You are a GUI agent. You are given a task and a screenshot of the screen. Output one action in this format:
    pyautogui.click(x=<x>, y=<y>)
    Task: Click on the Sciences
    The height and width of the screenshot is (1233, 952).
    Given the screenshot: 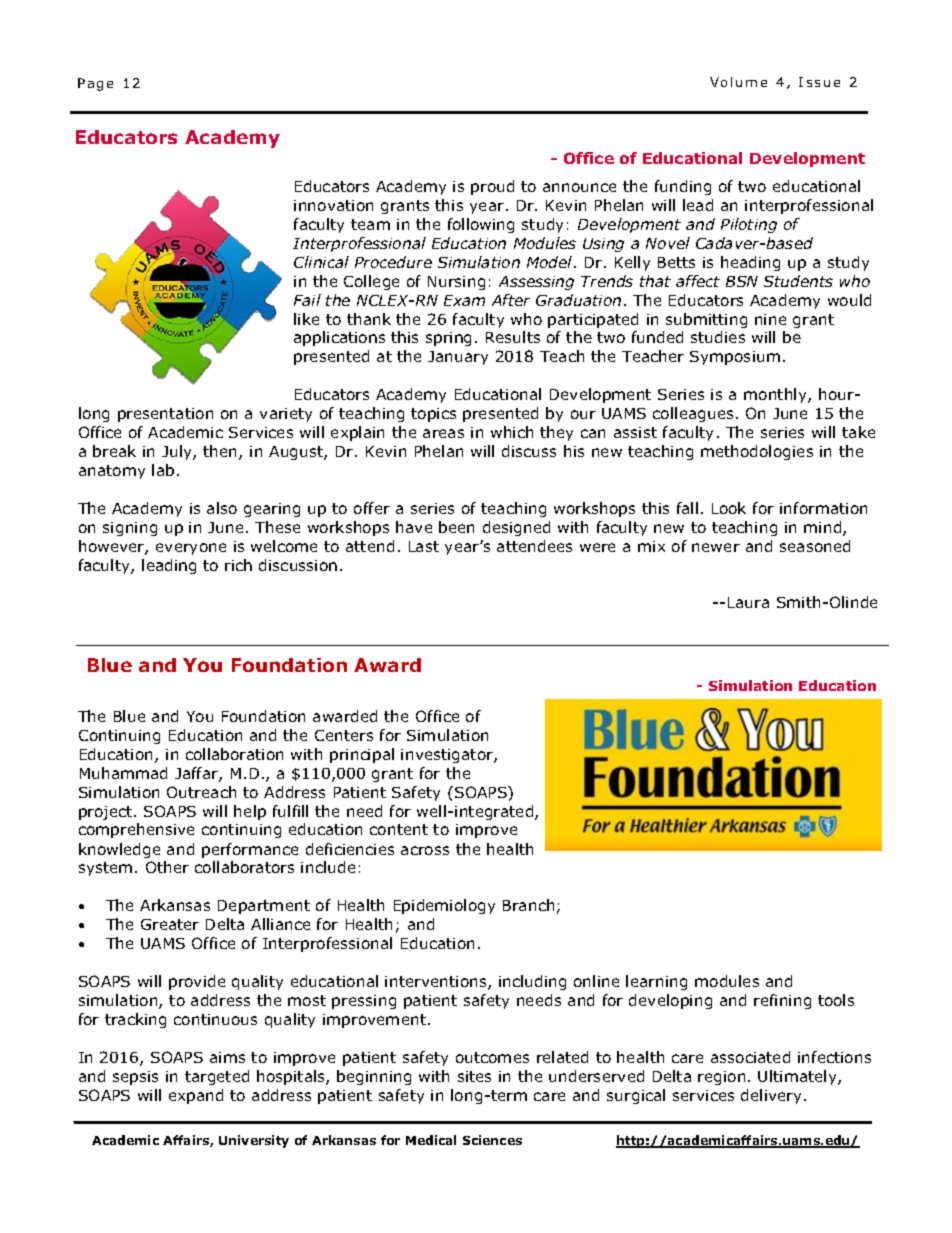 What is the action you would take?
    pyautogui.click(x=492, y=1140)
